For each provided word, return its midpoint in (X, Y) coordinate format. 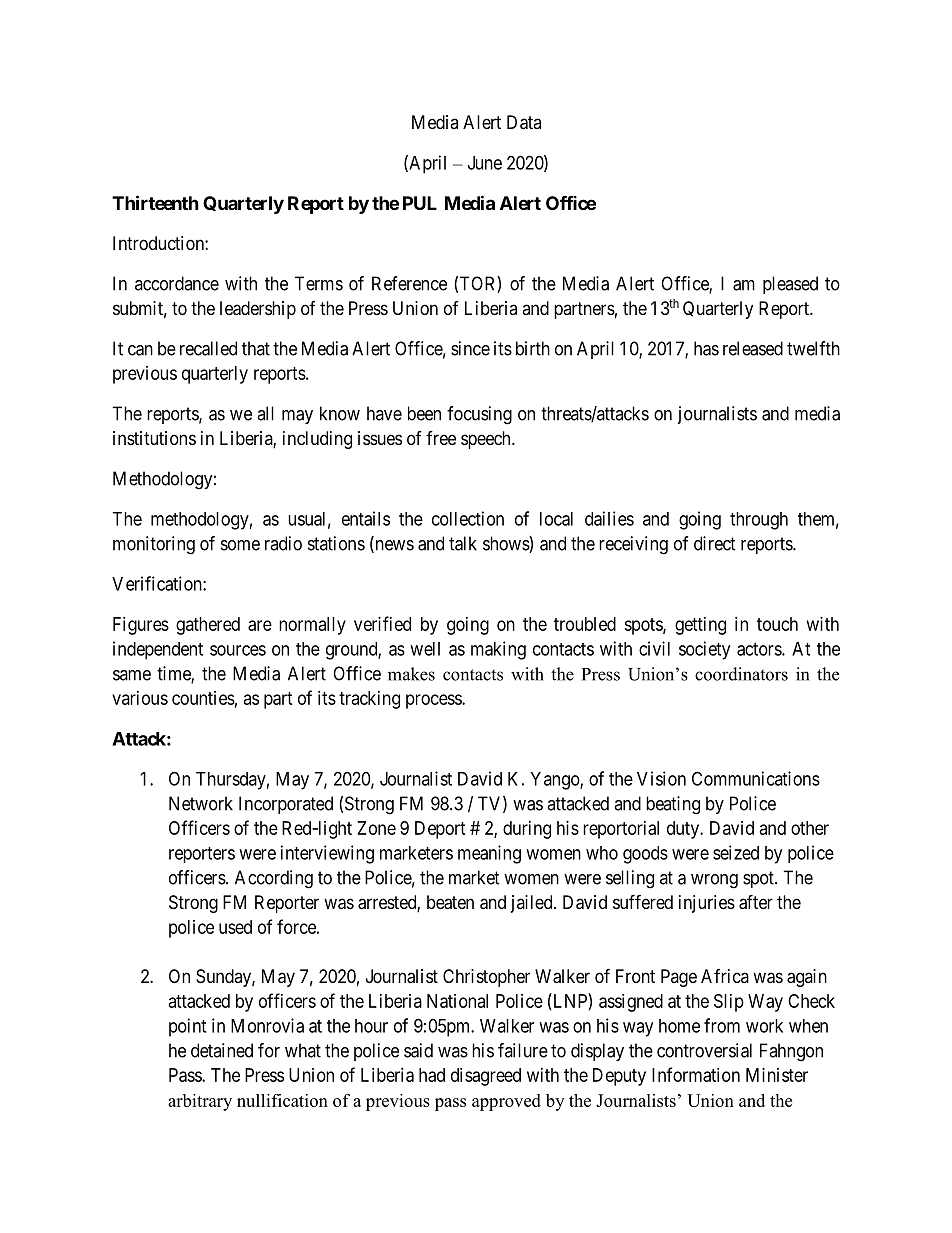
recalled (208, 348)
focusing (479, 415)
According (274, 879)
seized (736, 852)
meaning (489, 854)
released (753, 348)
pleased (790, 285)
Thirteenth (155, 202)
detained (222, 1050)
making (498, 650)
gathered (208, 626)
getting (700, 626)
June (485, 163)
